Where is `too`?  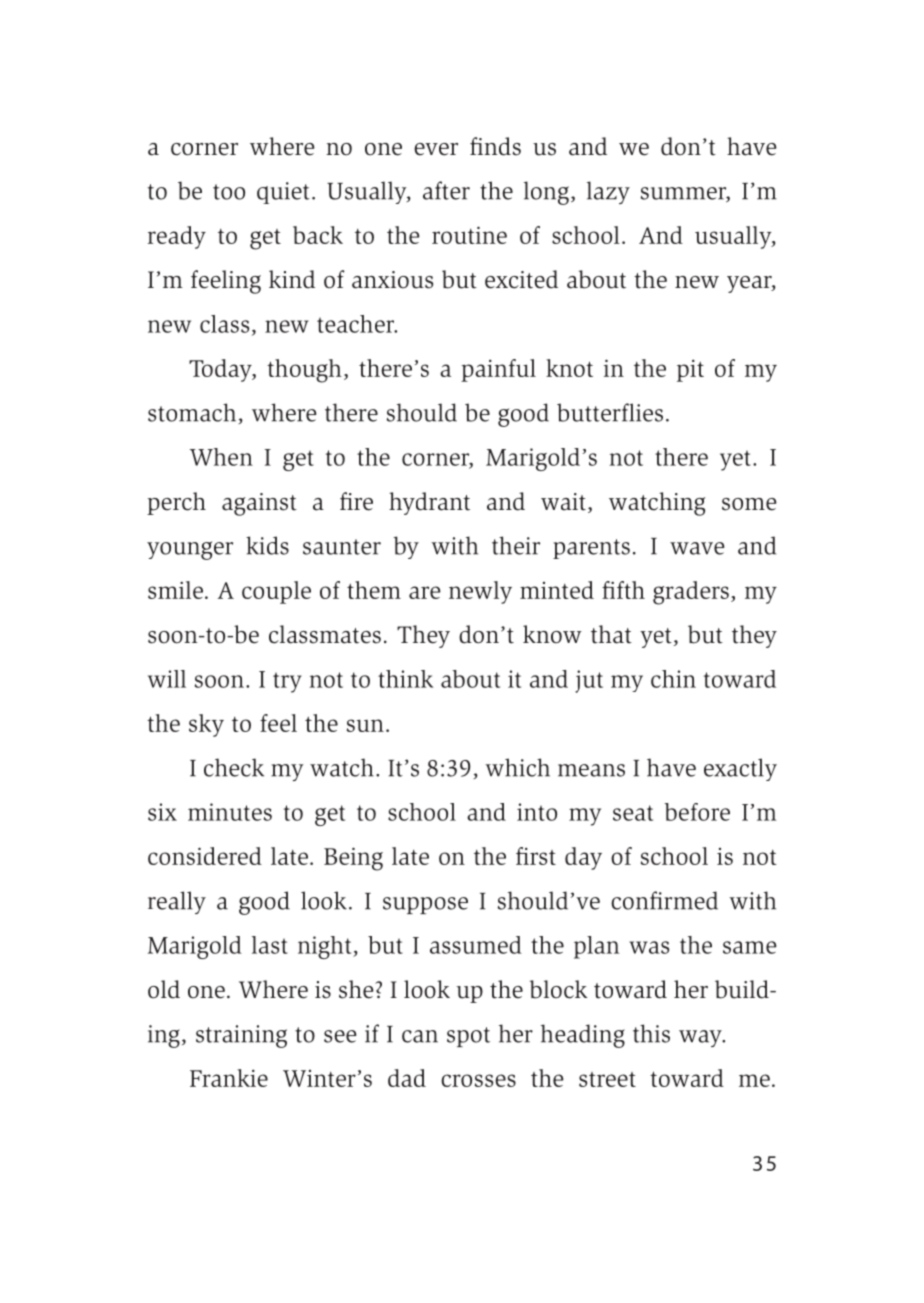
too is located at coordinates (229, 192).
